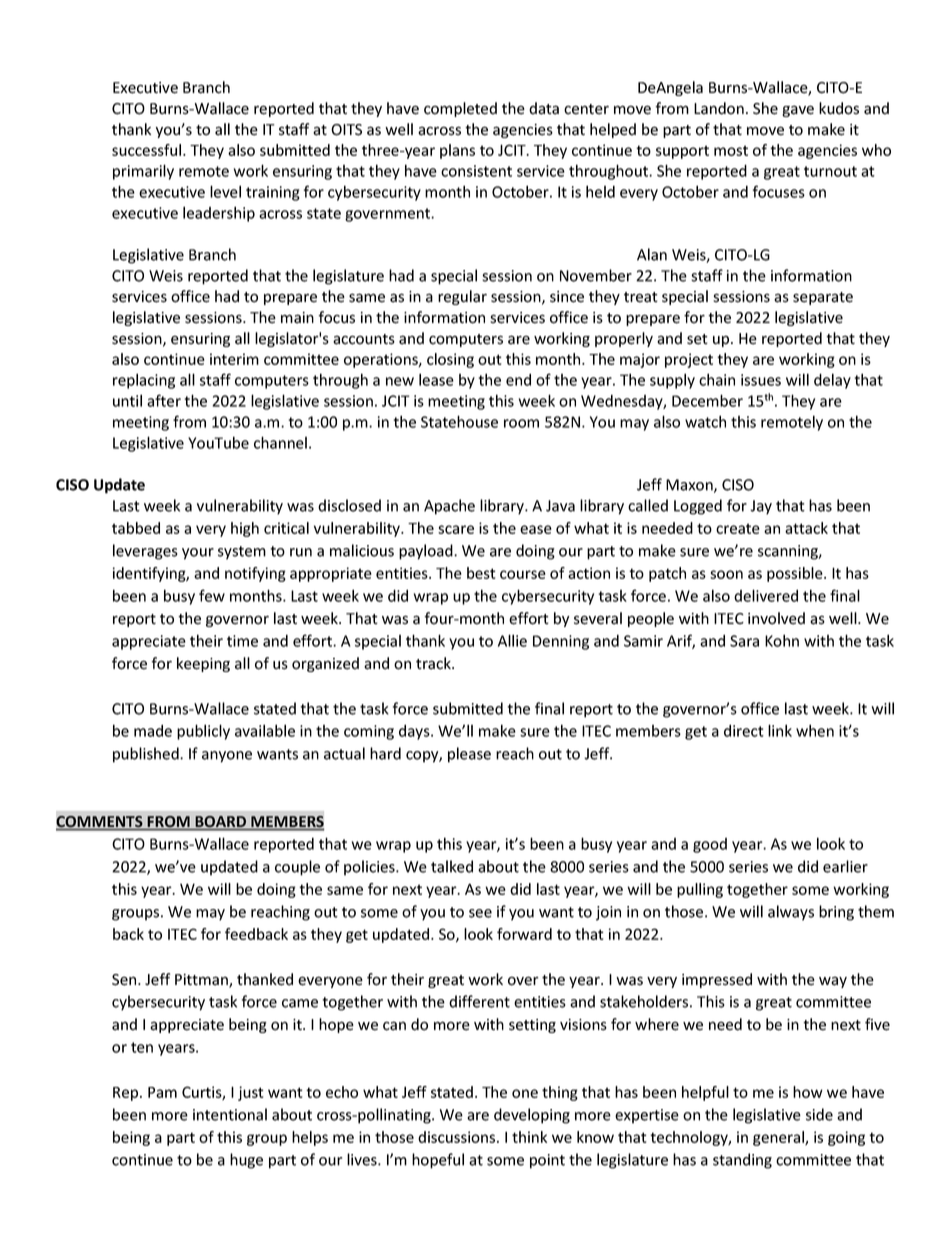  Describe the element at coordinates (782, 640) in the document. I see `Kohn` at that location.
